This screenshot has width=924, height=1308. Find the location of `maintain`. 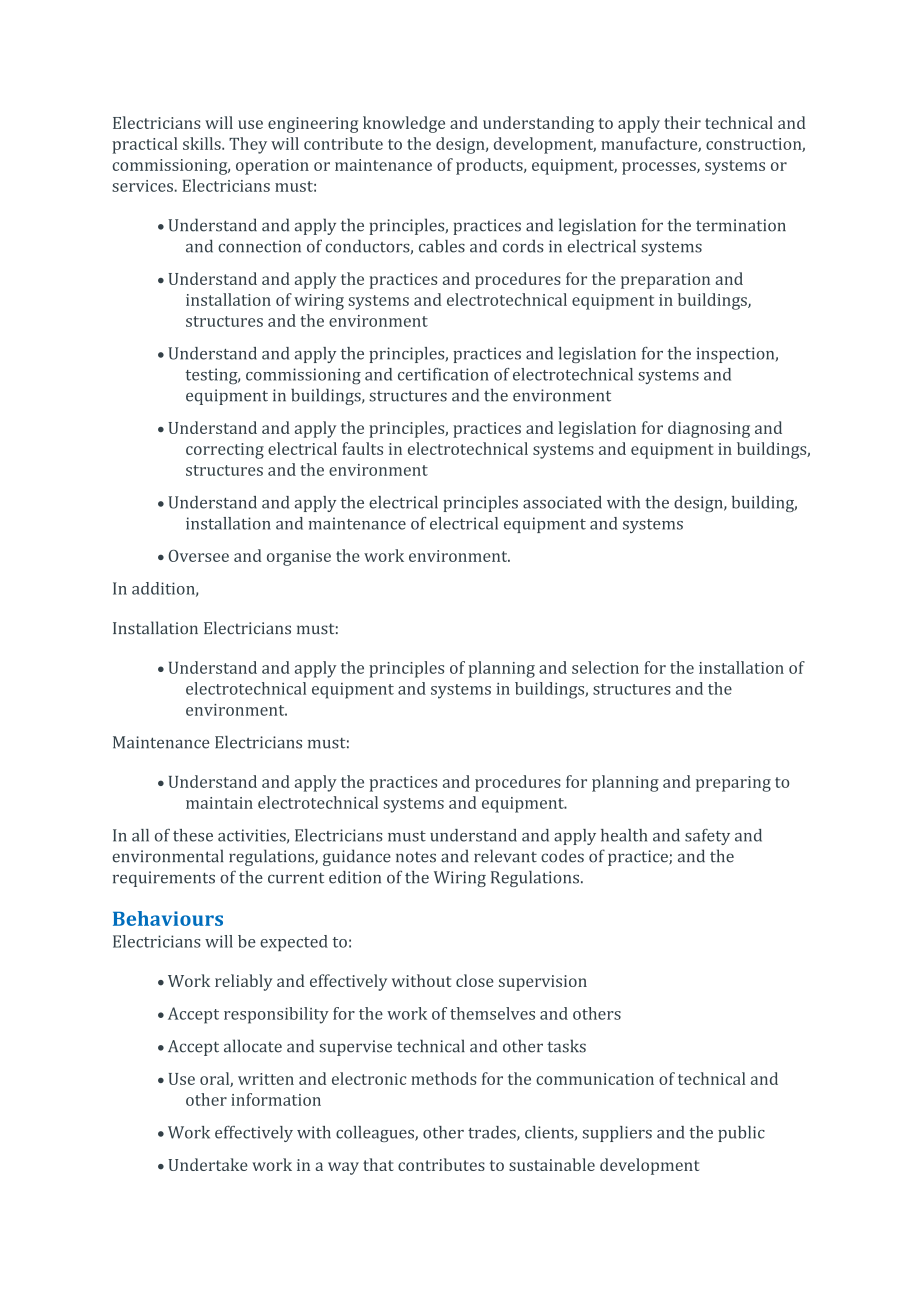

maintain is located at coordinates (219, 803).
